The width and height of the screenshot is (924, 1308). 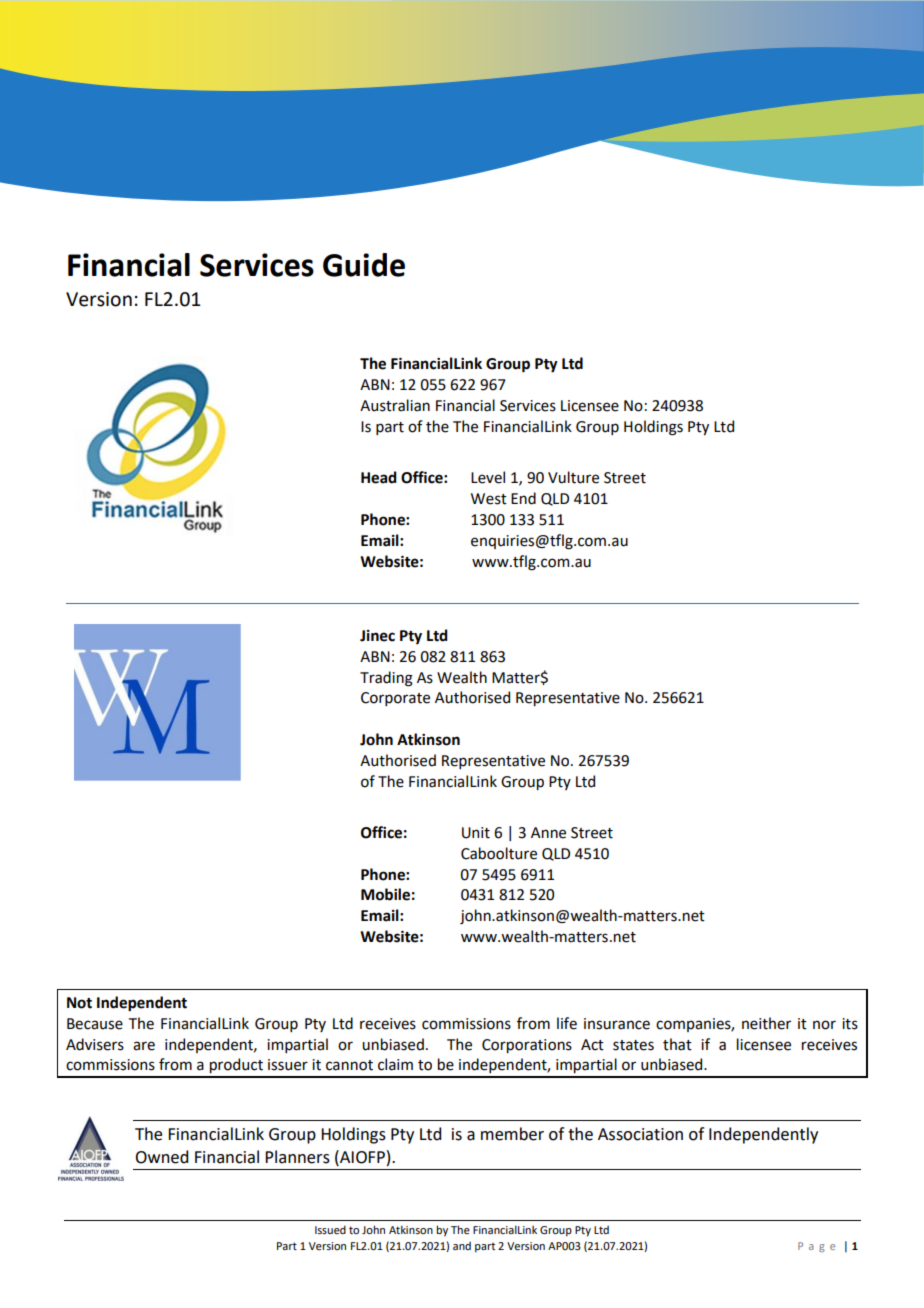 What do you see at coordinates (161, 1157) in the screenshot?
I see `Owned` at bounding box center [161, 1157].
